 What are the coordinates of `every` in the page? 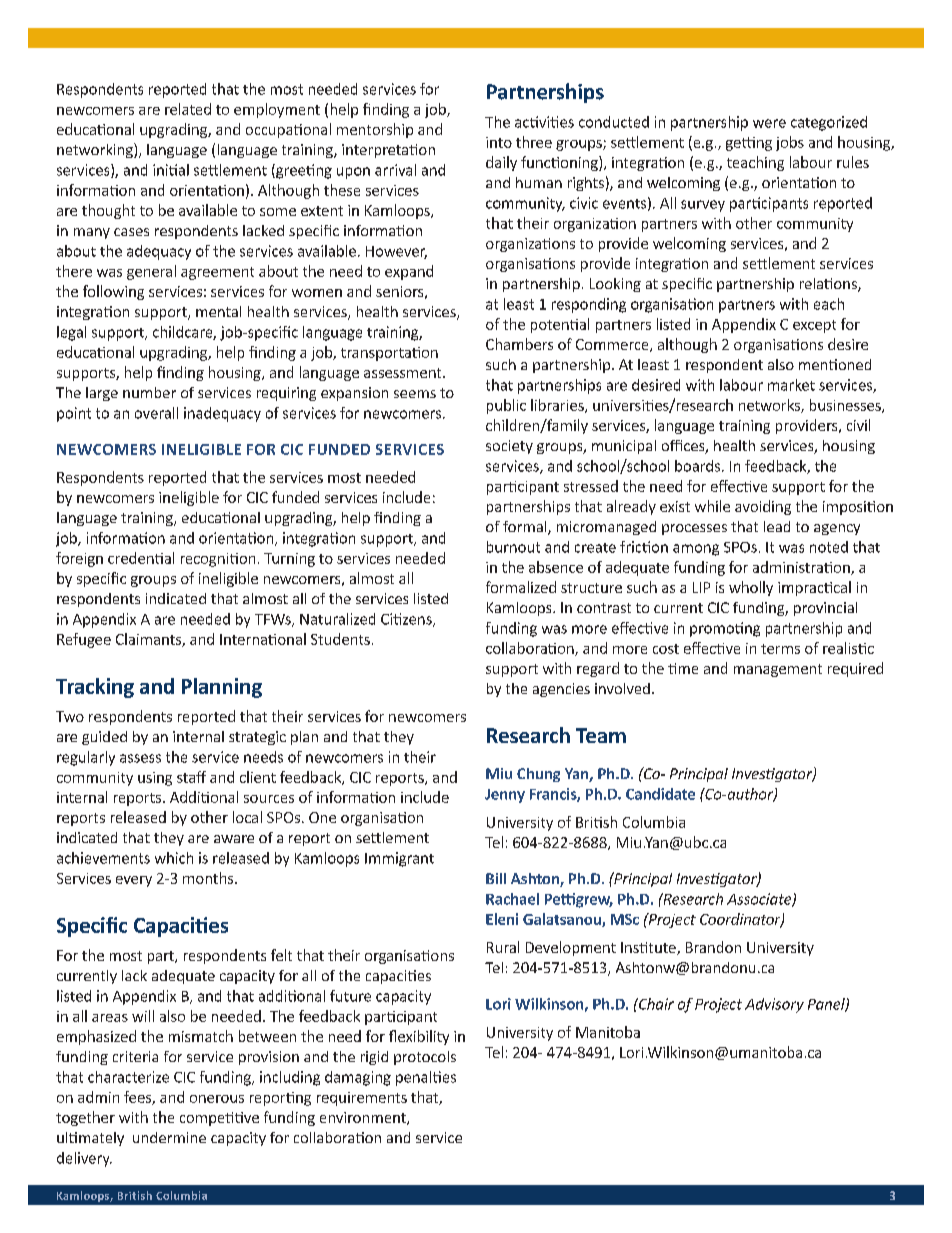 It's located at (134, 881).
